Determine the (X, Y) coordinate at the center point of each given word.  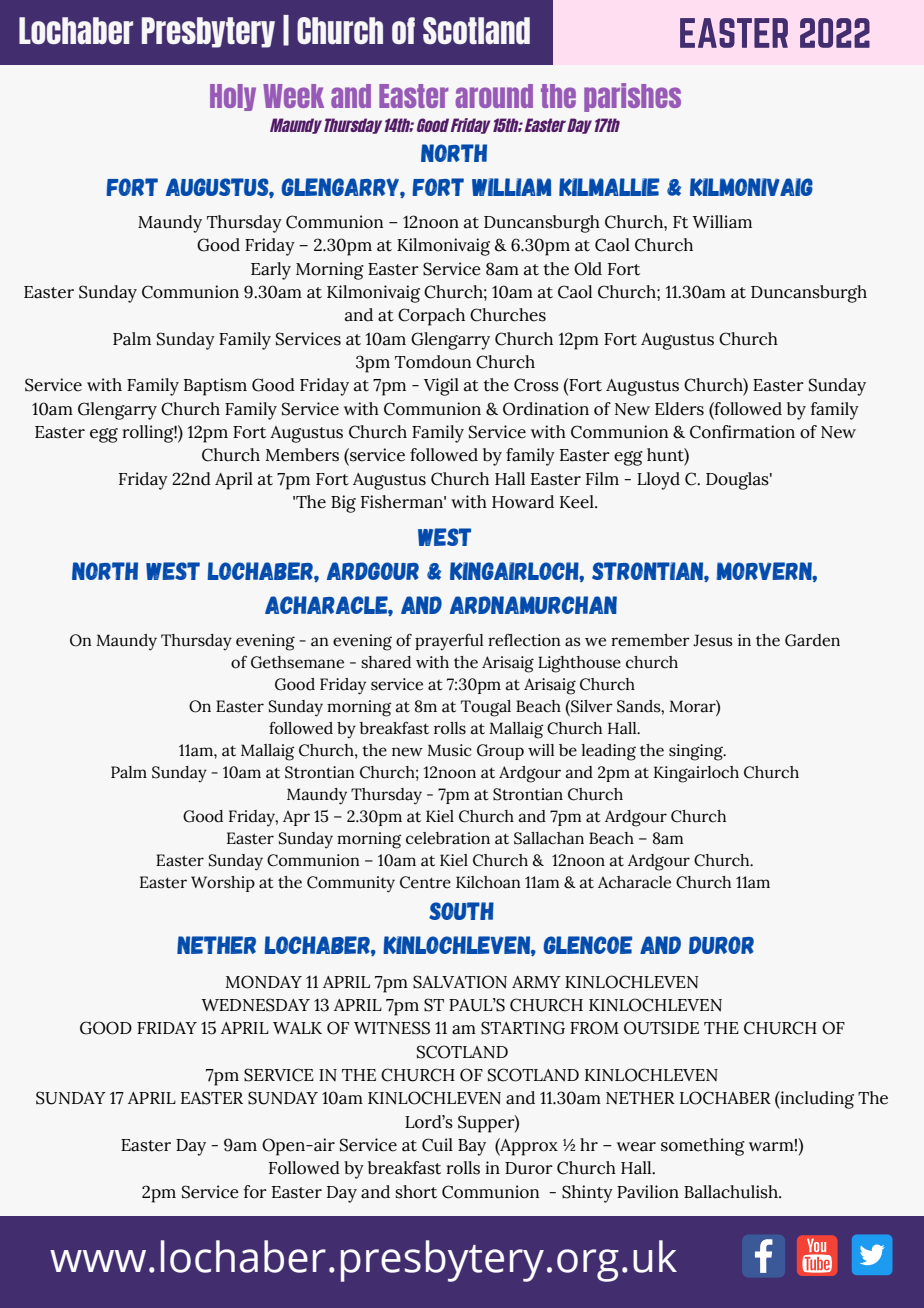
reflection (524, 640)
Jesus (713, 640)
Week (293, 96)
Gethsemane (297, 662)
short (416, 1192)
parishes (632, 97)
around (494, 96)
